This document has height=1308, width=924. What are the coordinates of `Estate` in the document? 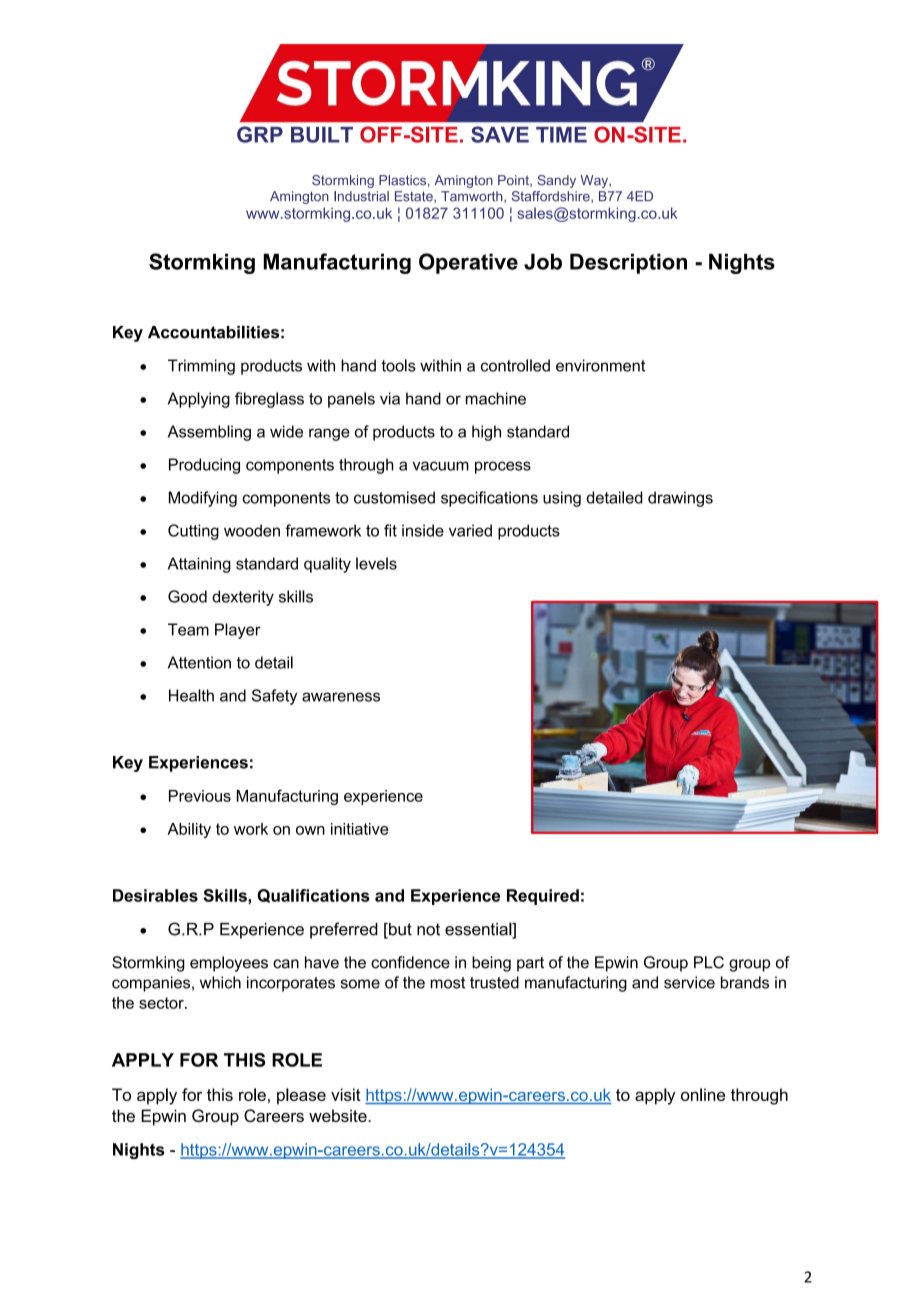 It's located at (415, 197).
